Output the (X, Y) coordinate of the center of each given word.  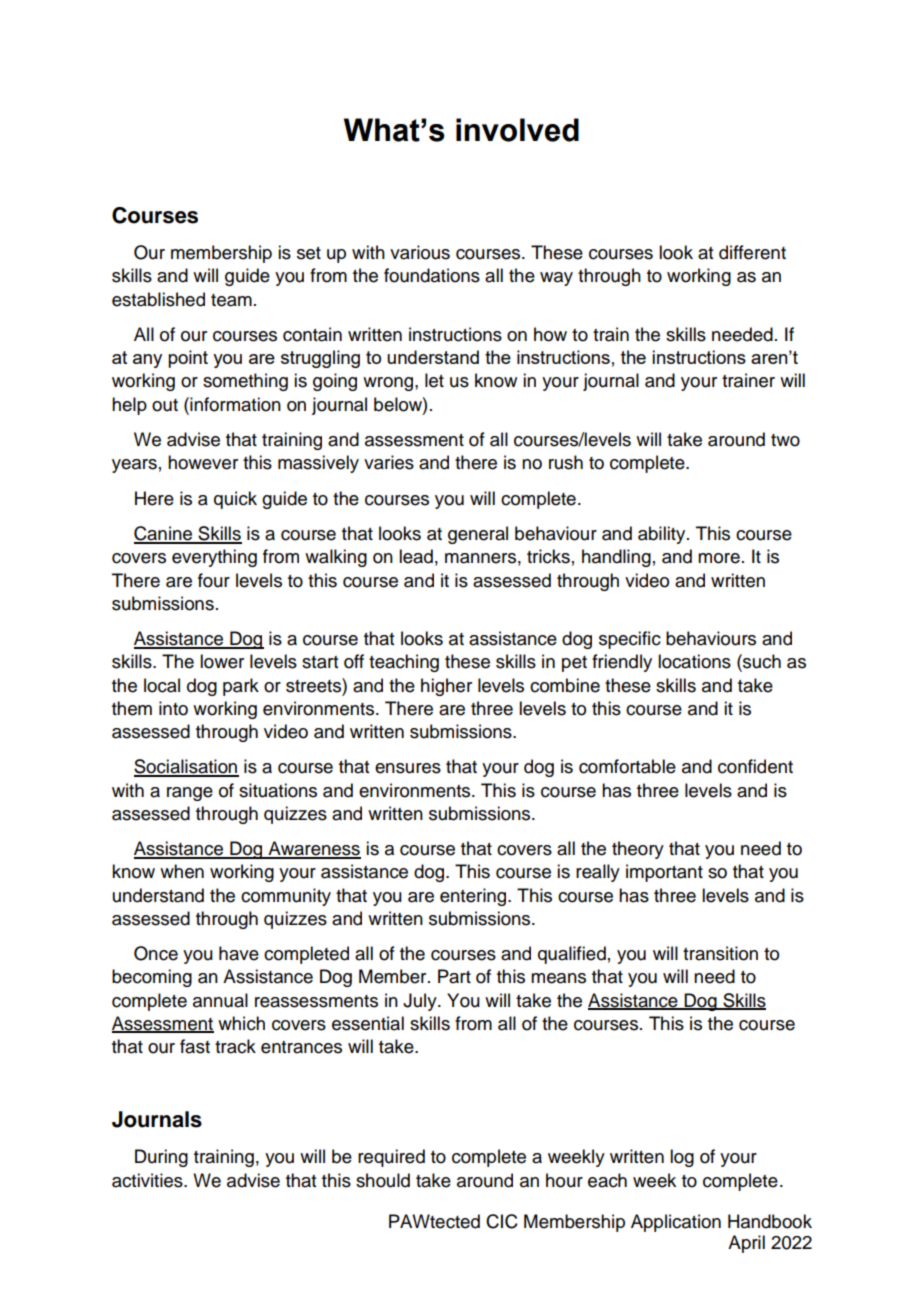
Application (676, 1223)
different (752, 252)
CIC (502, 1221)
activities (148, 1180)
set (309, 253)
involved (517, 130)
